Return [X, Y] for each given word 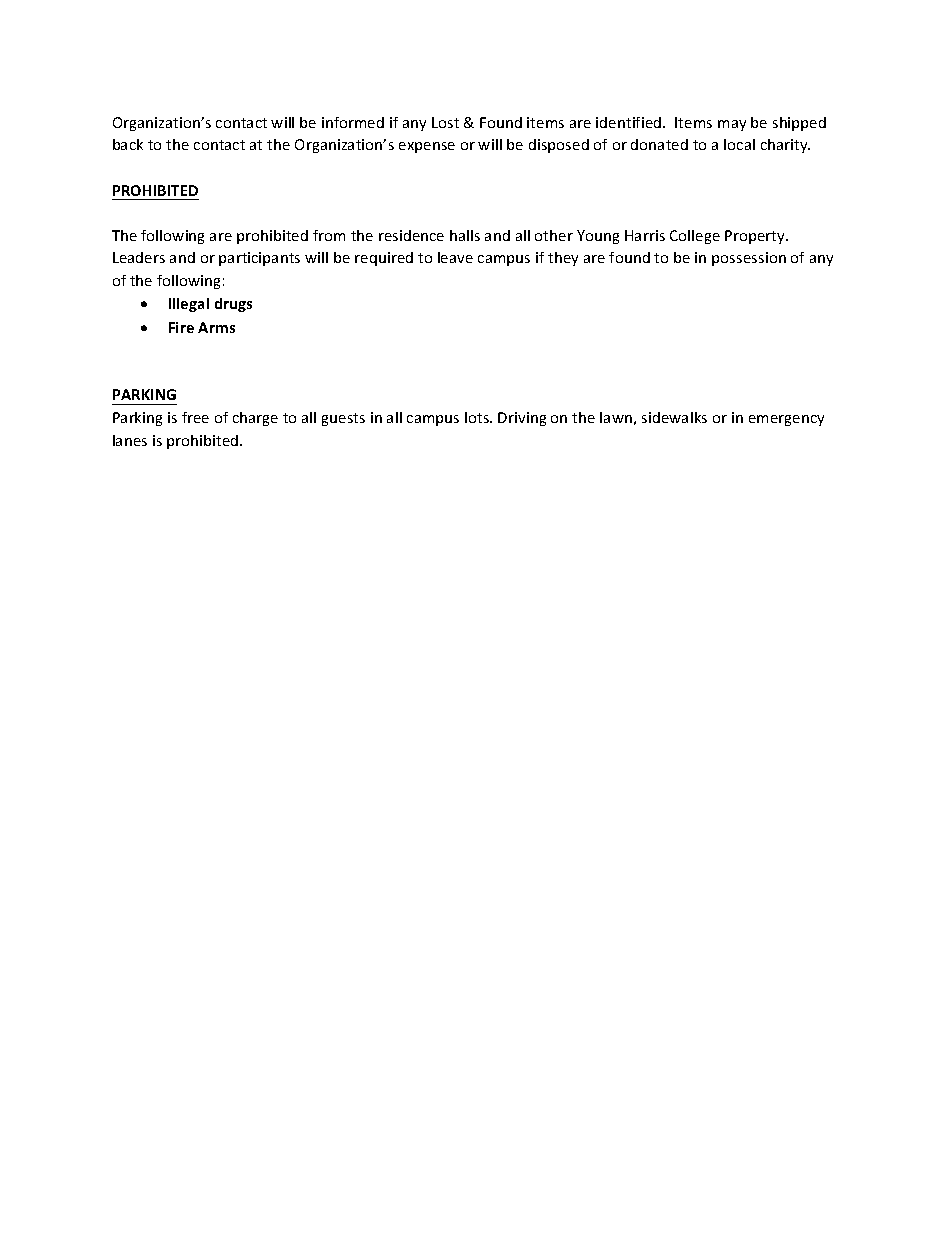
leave [455, 257]
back [128, 144]
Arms [216, 327]
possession [749, 259]
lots [478, 417]
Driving [522, 419]
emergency [786, 420]
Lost [445, 122]
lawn [616, 417]
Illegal [189, 305]
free [195, 417]
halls [465, 235]
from [329, 235]
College [695, 237]
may [732, 125]
